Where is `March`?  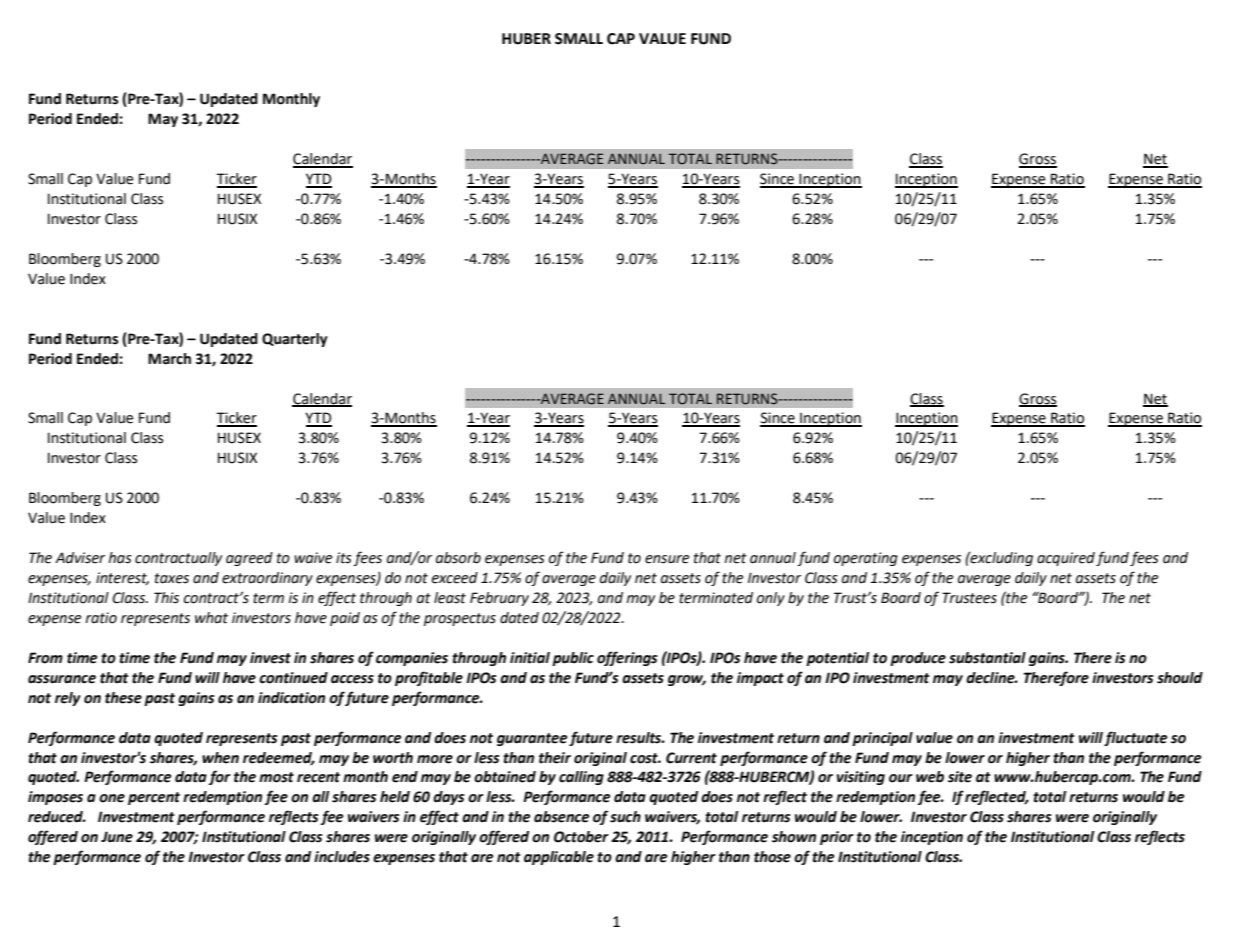
March is located at coordinates (169, 359).
